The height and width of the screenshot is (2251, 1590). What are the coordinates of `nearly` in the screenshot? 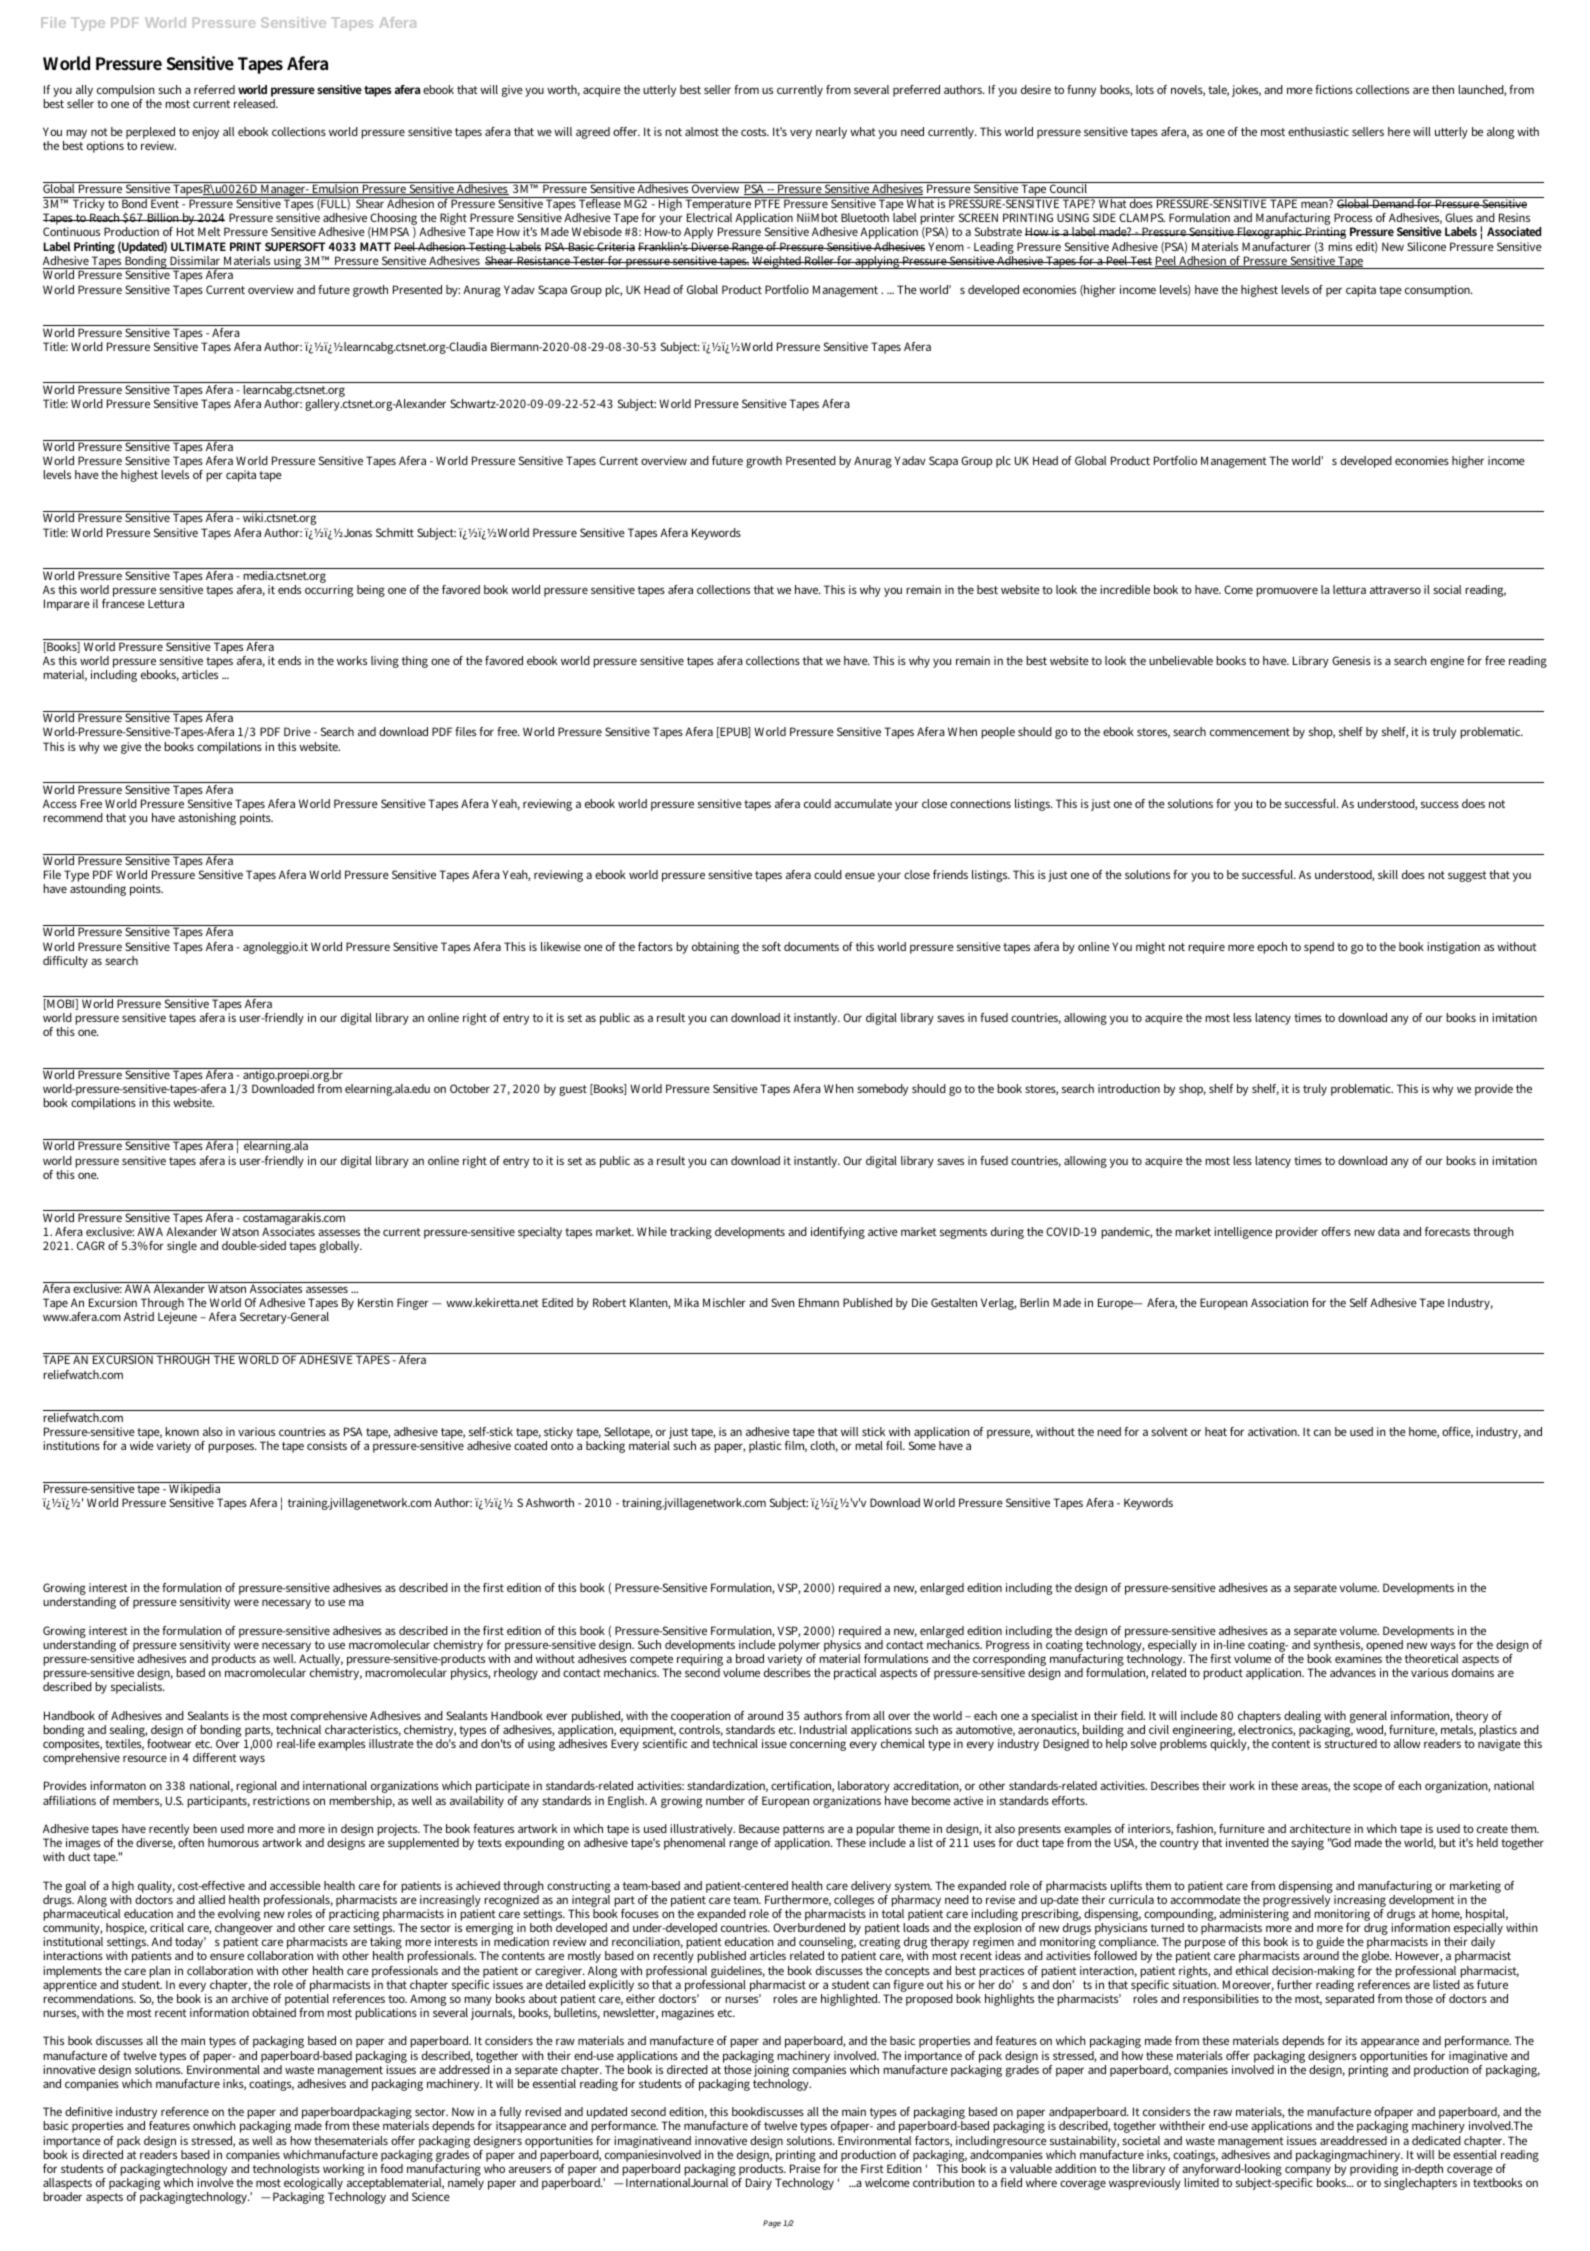 It's located at (831, 133).
